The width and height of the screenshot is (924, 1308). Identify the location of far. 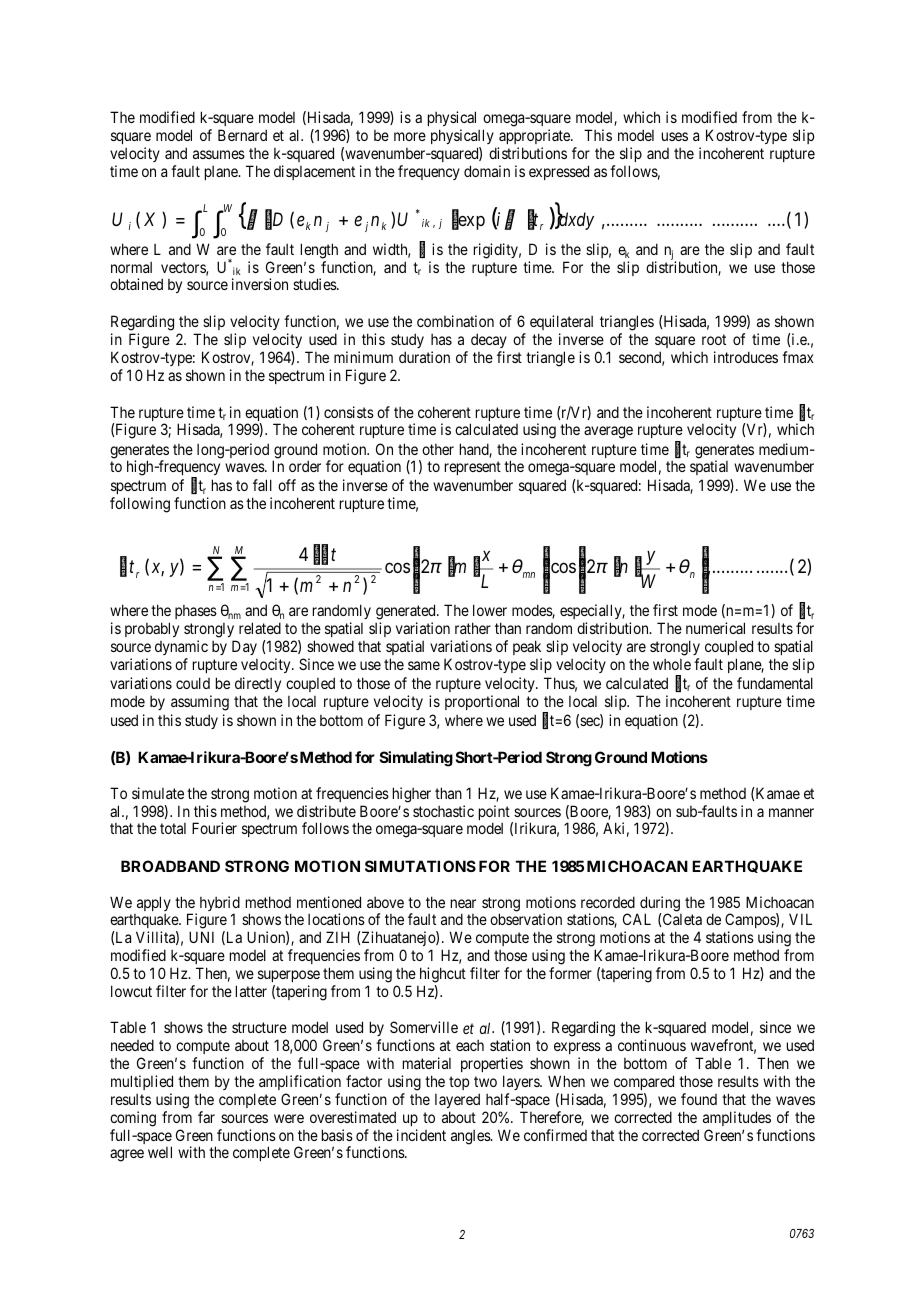
(206, 1117).
